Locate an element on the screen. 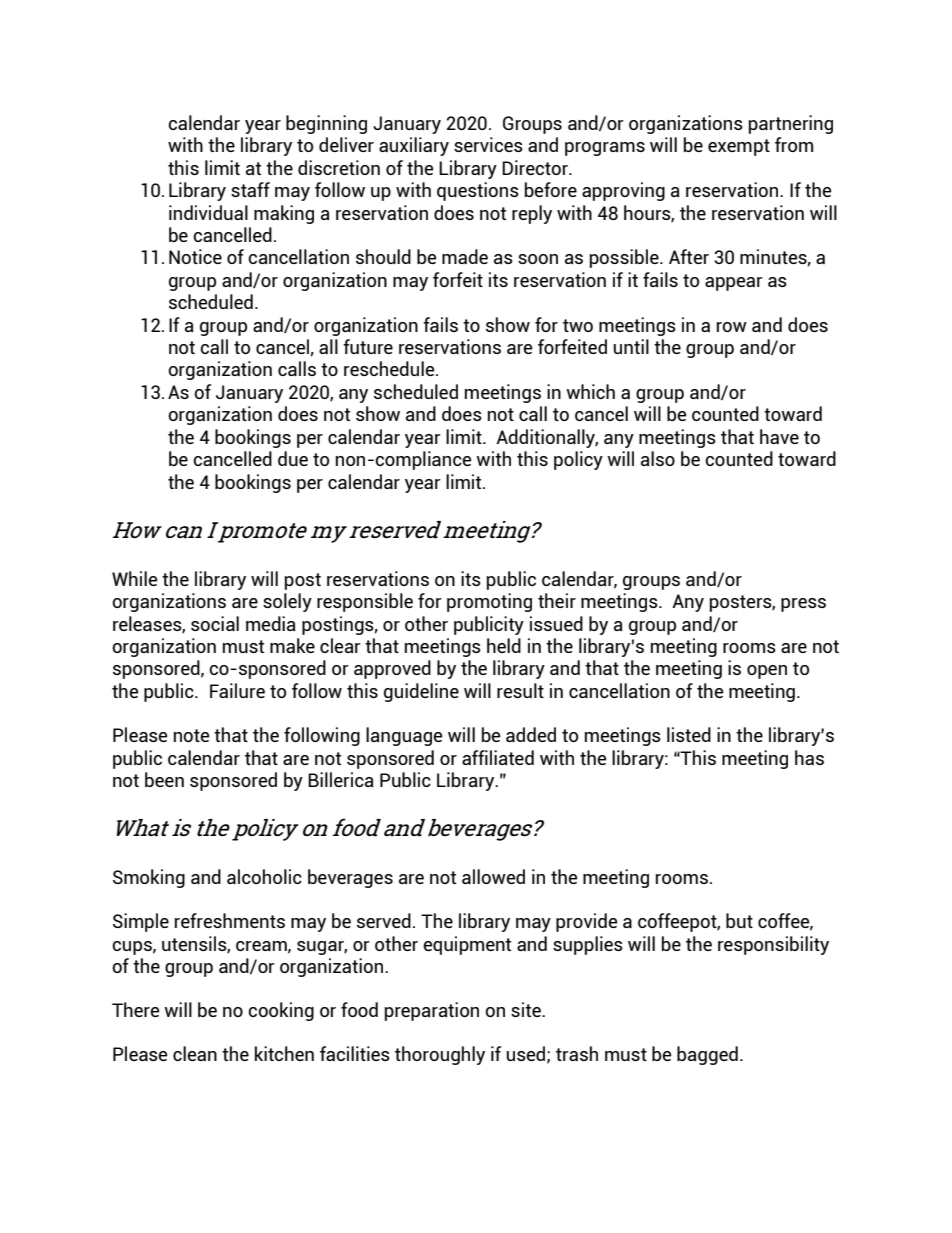  clean is located at coordinates (195, 1053).
